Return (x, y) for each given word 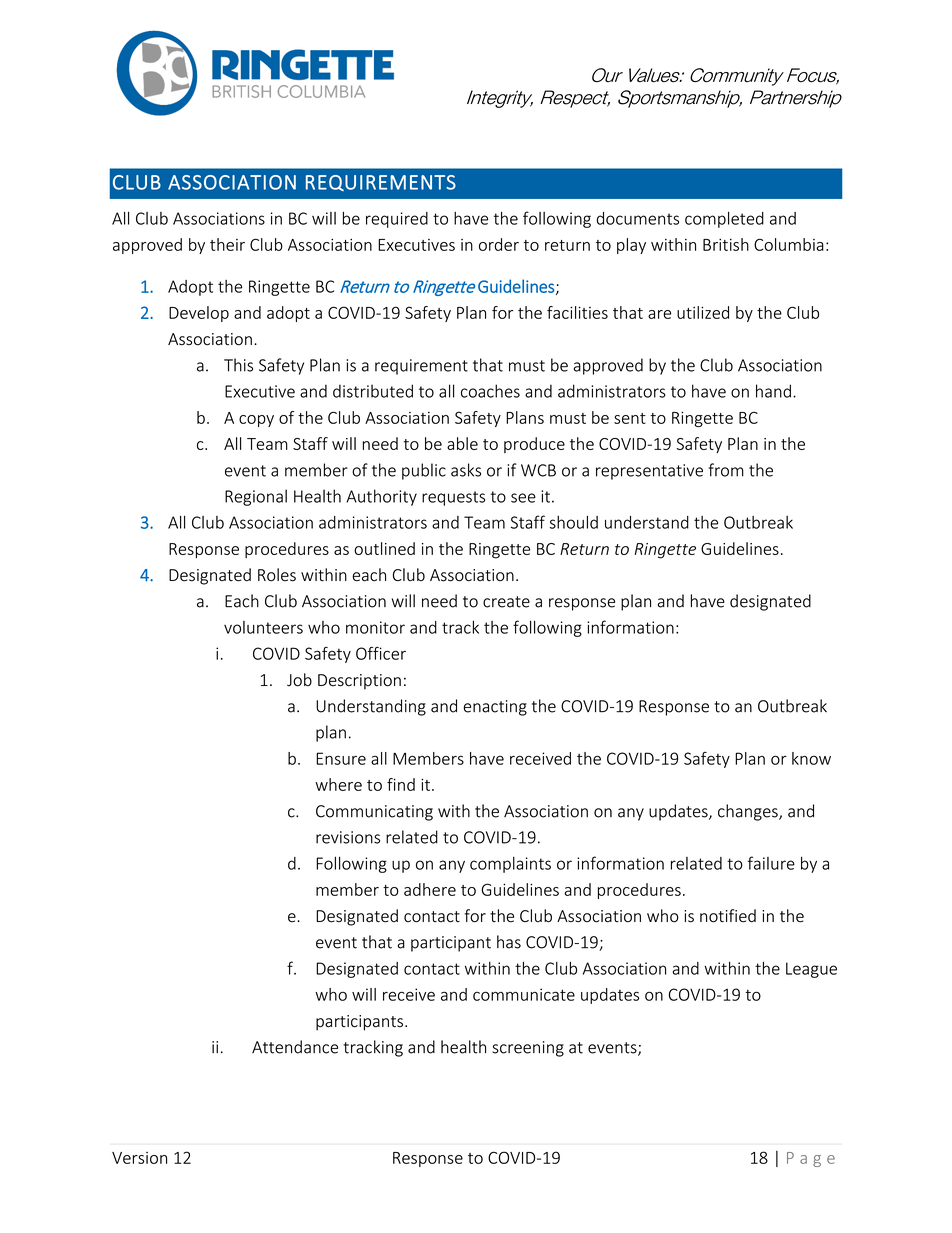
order (499, 244)
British (726, 244)
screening (528, 1049)
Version (139, 1158)
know (811, 758)
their (227, 244)
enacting (495, 708)
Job (299, 680)
